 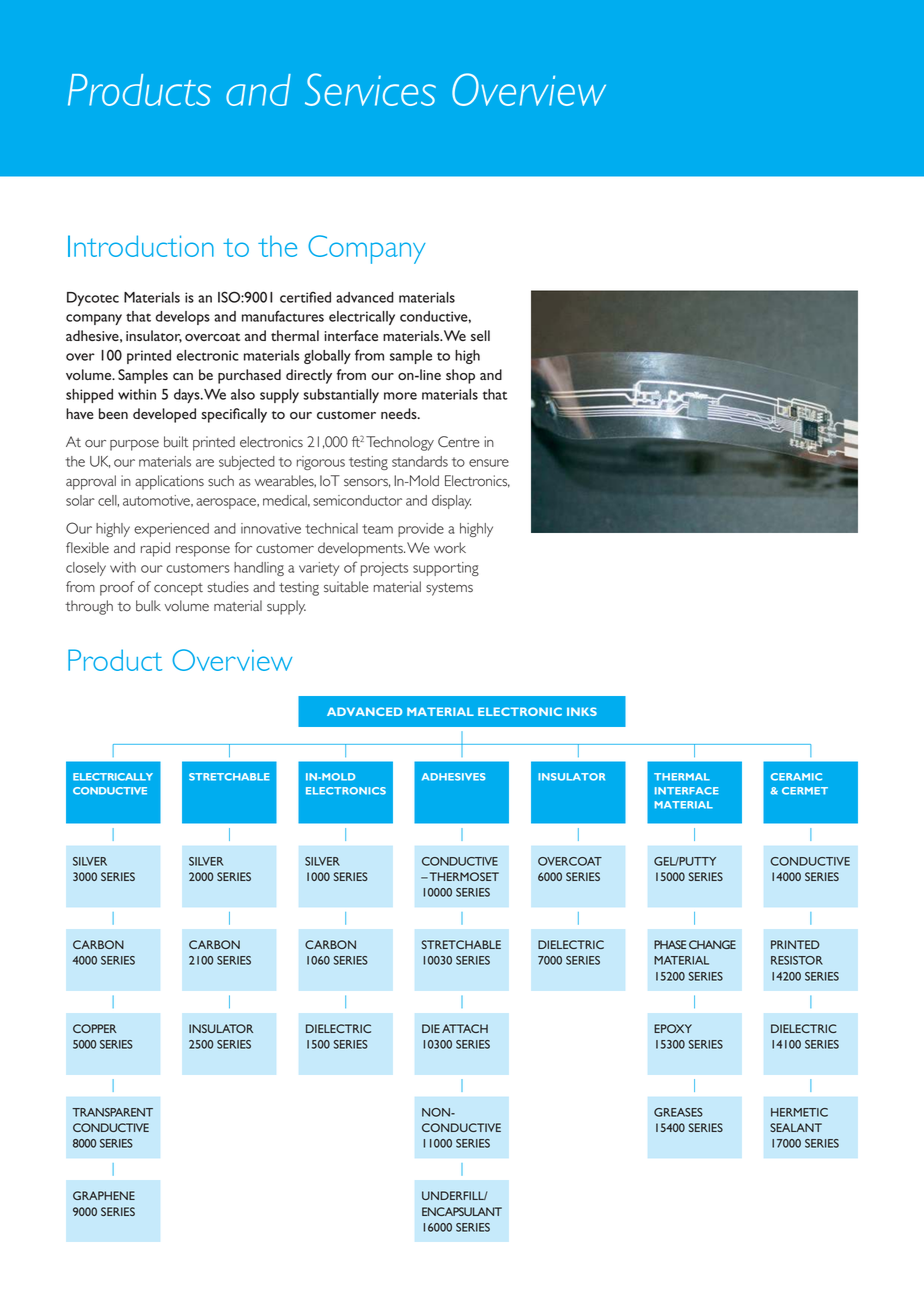 I want to click on sell, so click(x=480, y=335).
